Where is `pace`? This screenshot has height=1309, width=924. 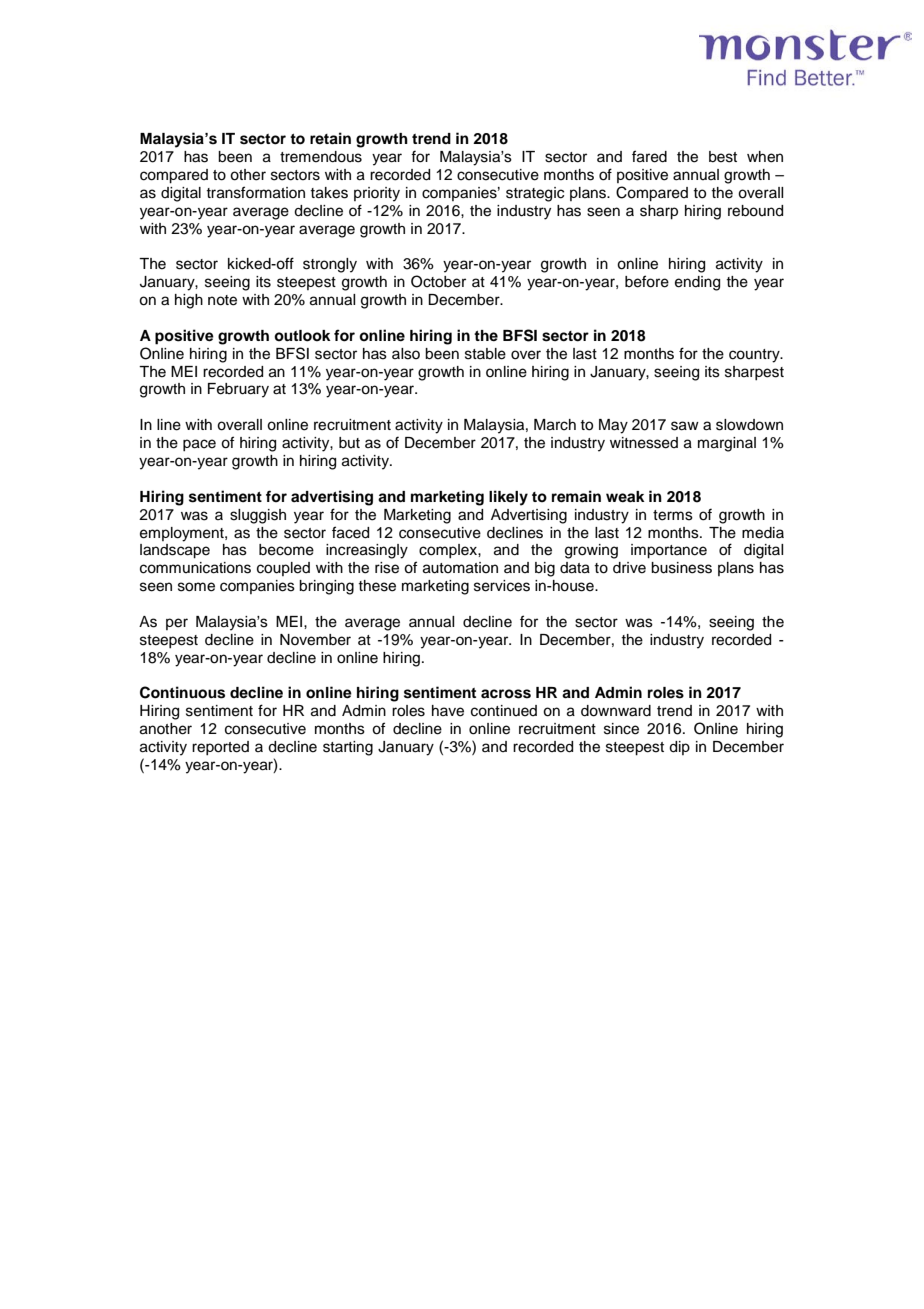 pace is located at coordinates (199, 445).
